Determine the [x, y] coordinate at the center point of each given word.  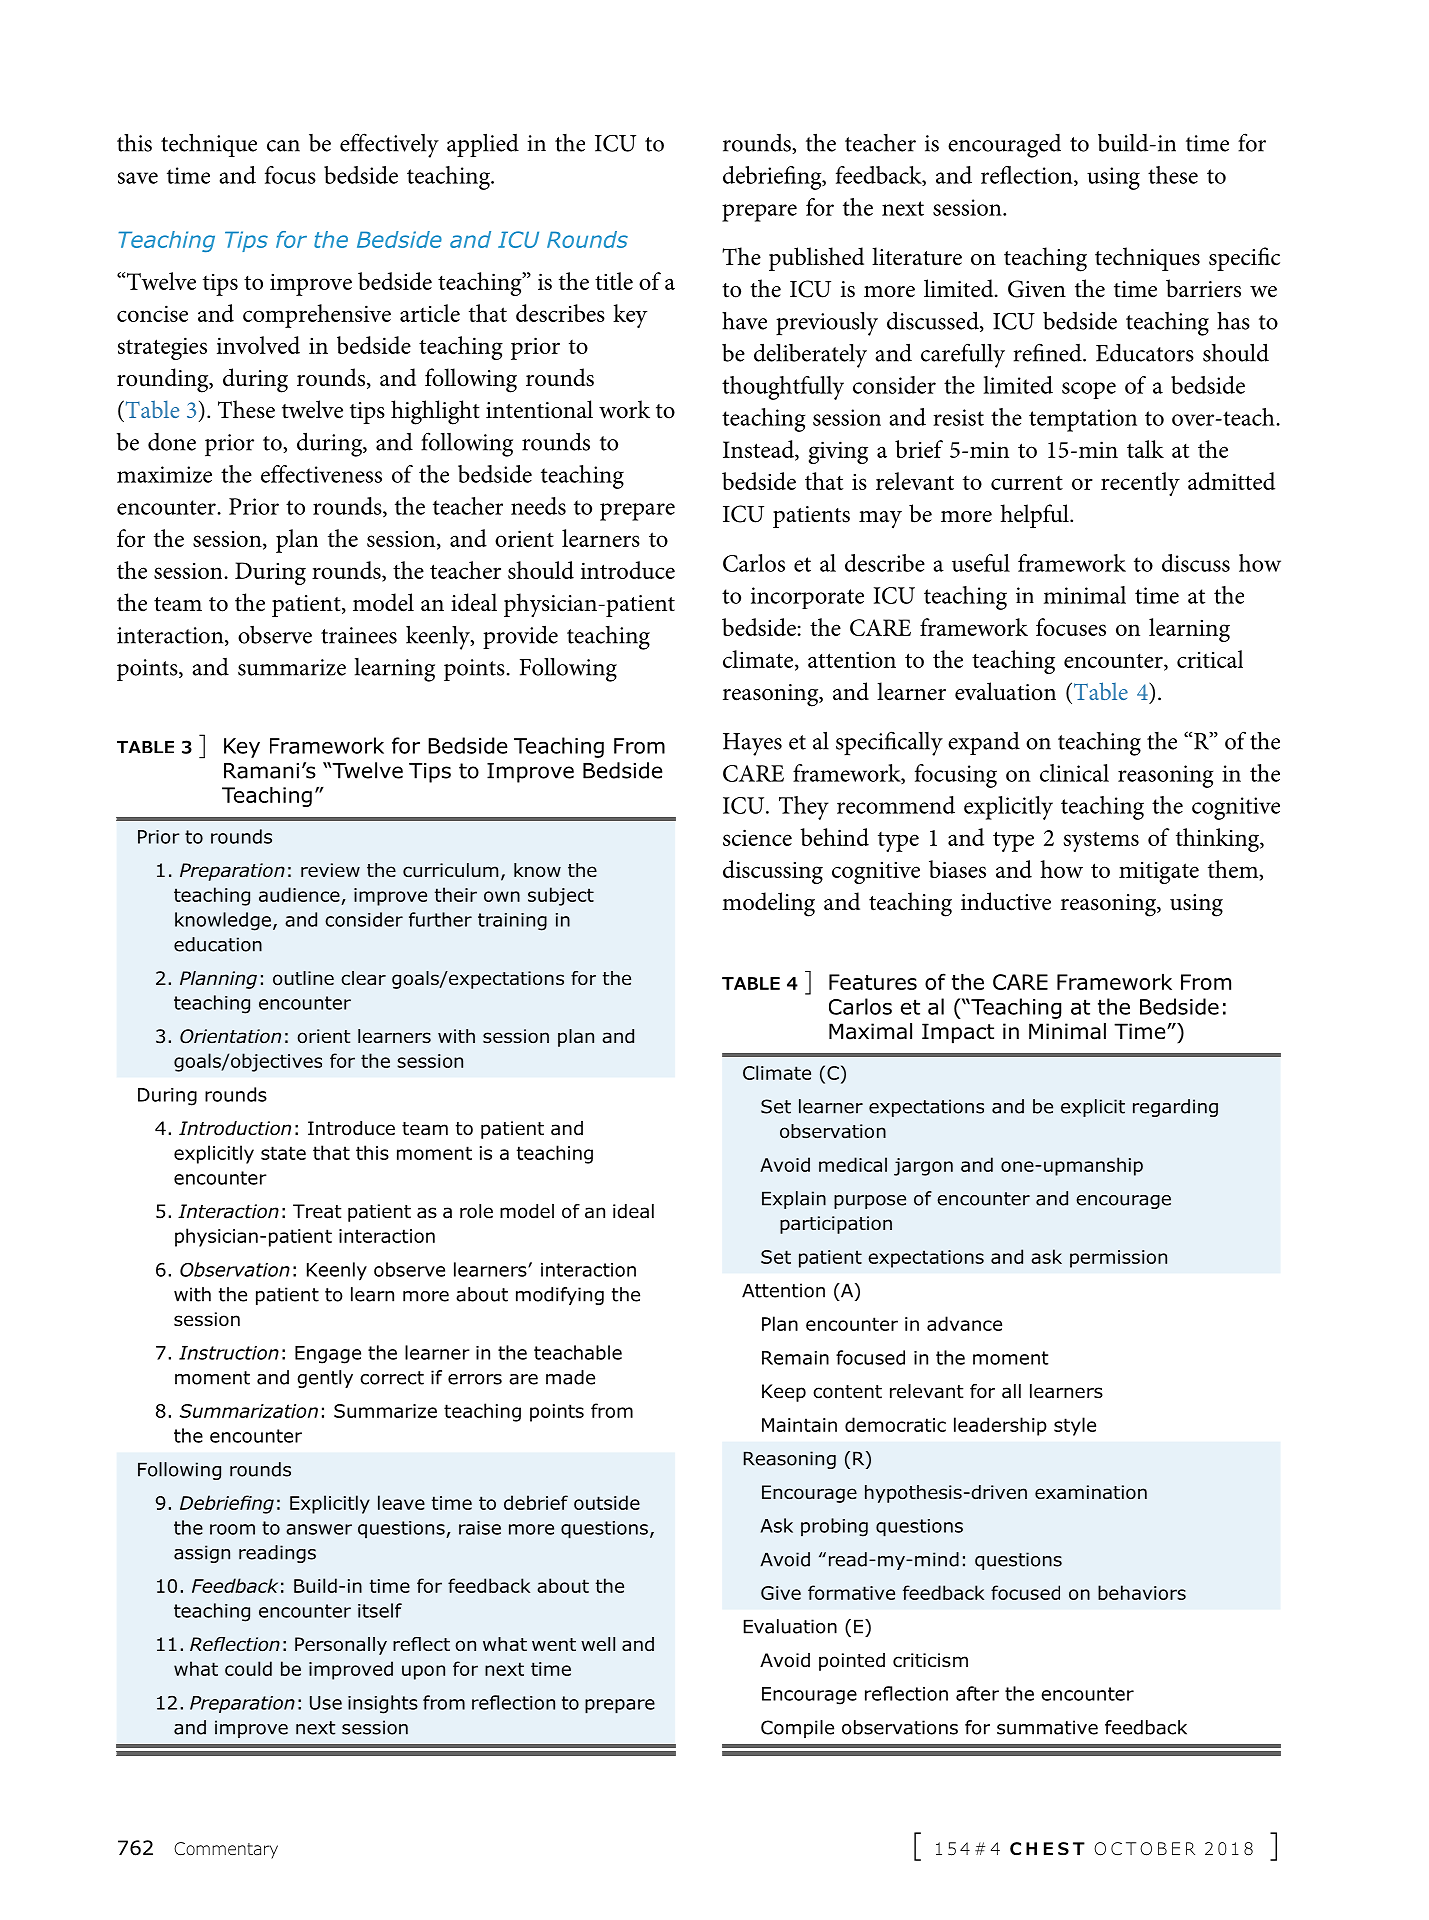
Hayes [752, 744]
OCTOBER [1144, 1849]
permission [1118, 1259]
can [283, 146]
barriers [1203, 288]
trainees [359, 635]
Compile [797, 1729]
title [614, 281]
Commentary [226, 1850]
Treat [317, 1211]
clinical [1074, 773]
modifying [560, 1296]
